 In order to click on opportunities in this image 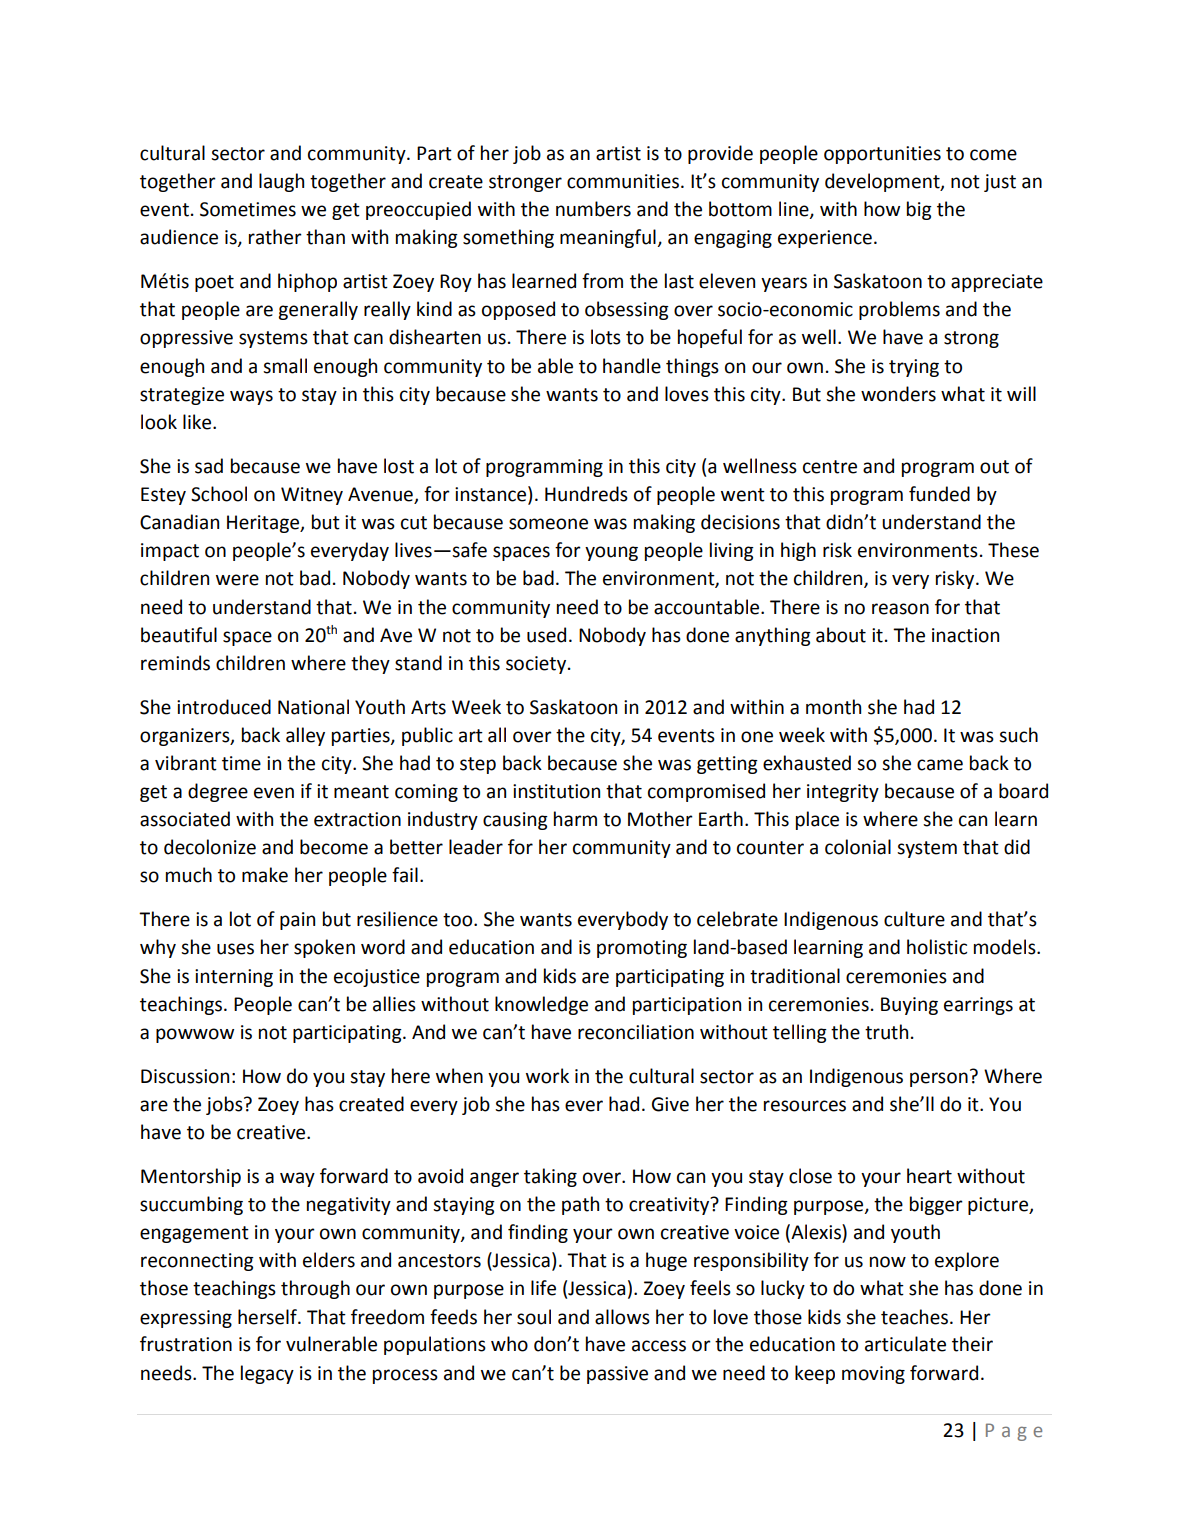, I will do `click(882, 155)`.
